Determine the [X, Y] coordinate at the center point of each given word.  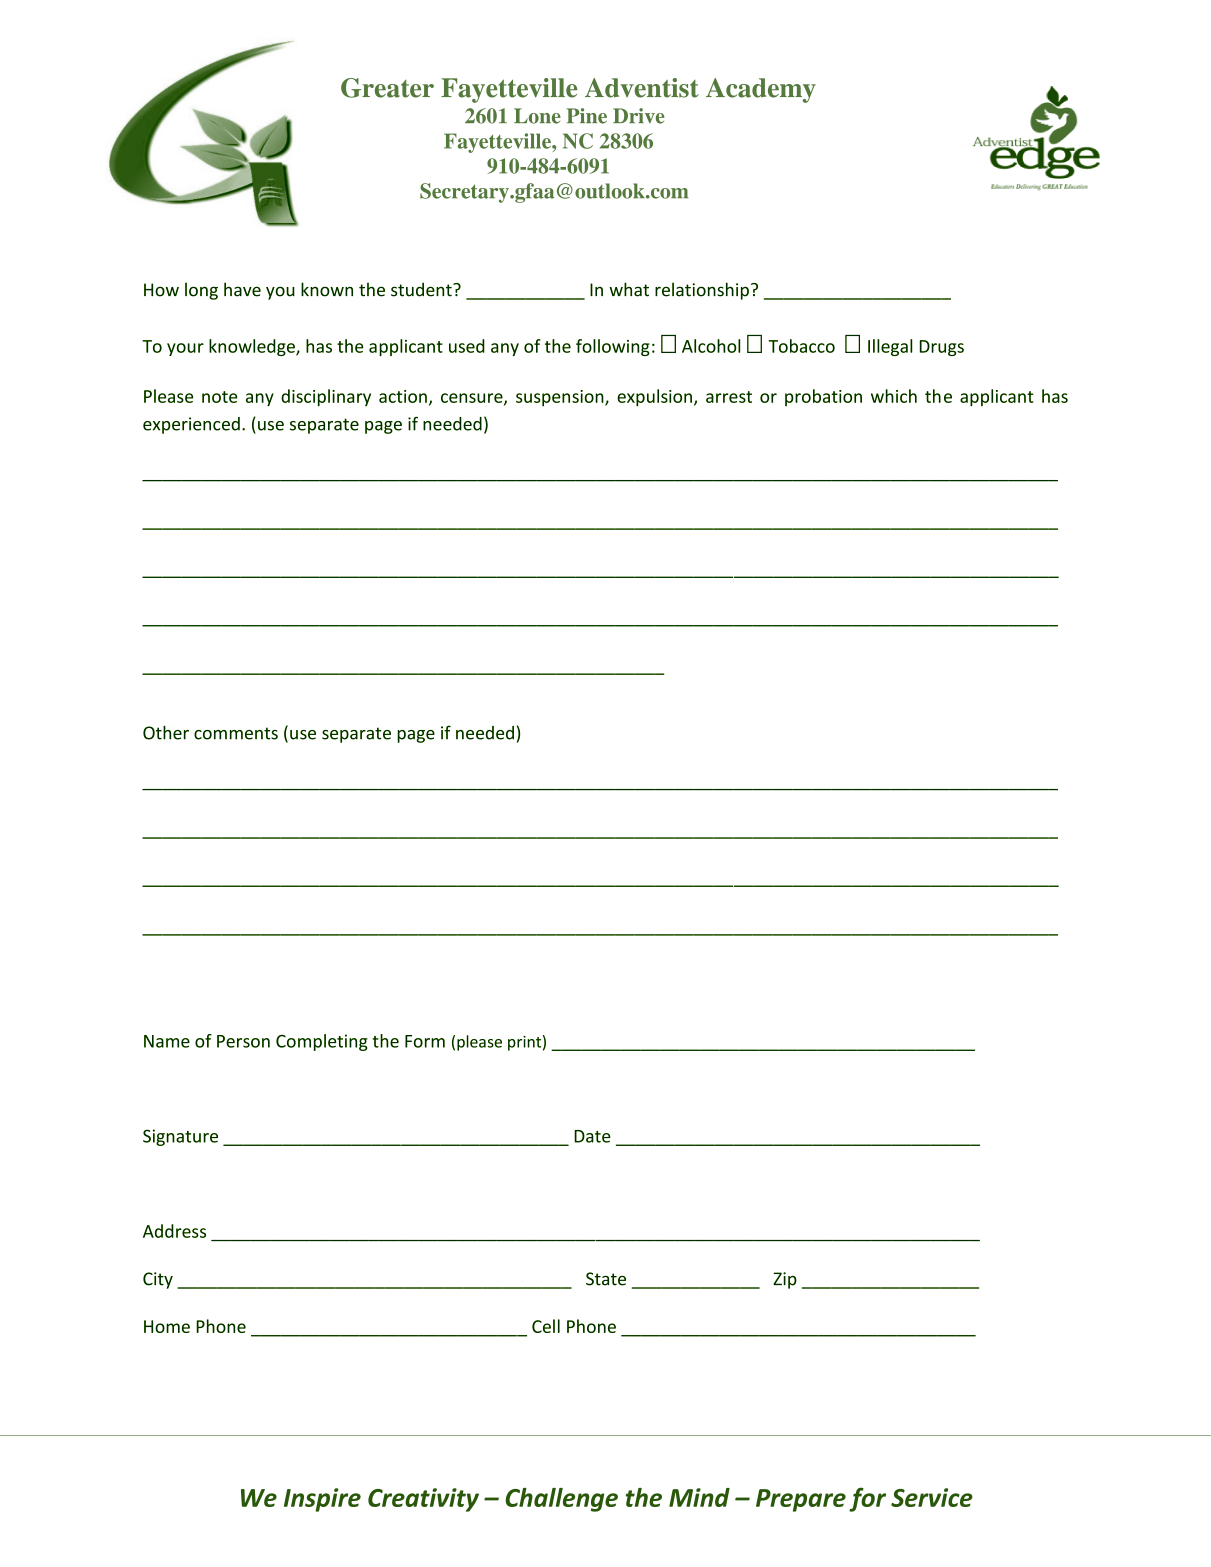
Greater [387, 88]
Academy [761, 90]
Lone [537, 116]
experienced [191, 425]
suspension [561, 398]
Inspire [322, 1500]
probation [823, 397]
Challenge [561, 1500]
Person [243, 1041]
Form [425, 1041]
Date [592, 1136]
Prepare [801, 1500]
